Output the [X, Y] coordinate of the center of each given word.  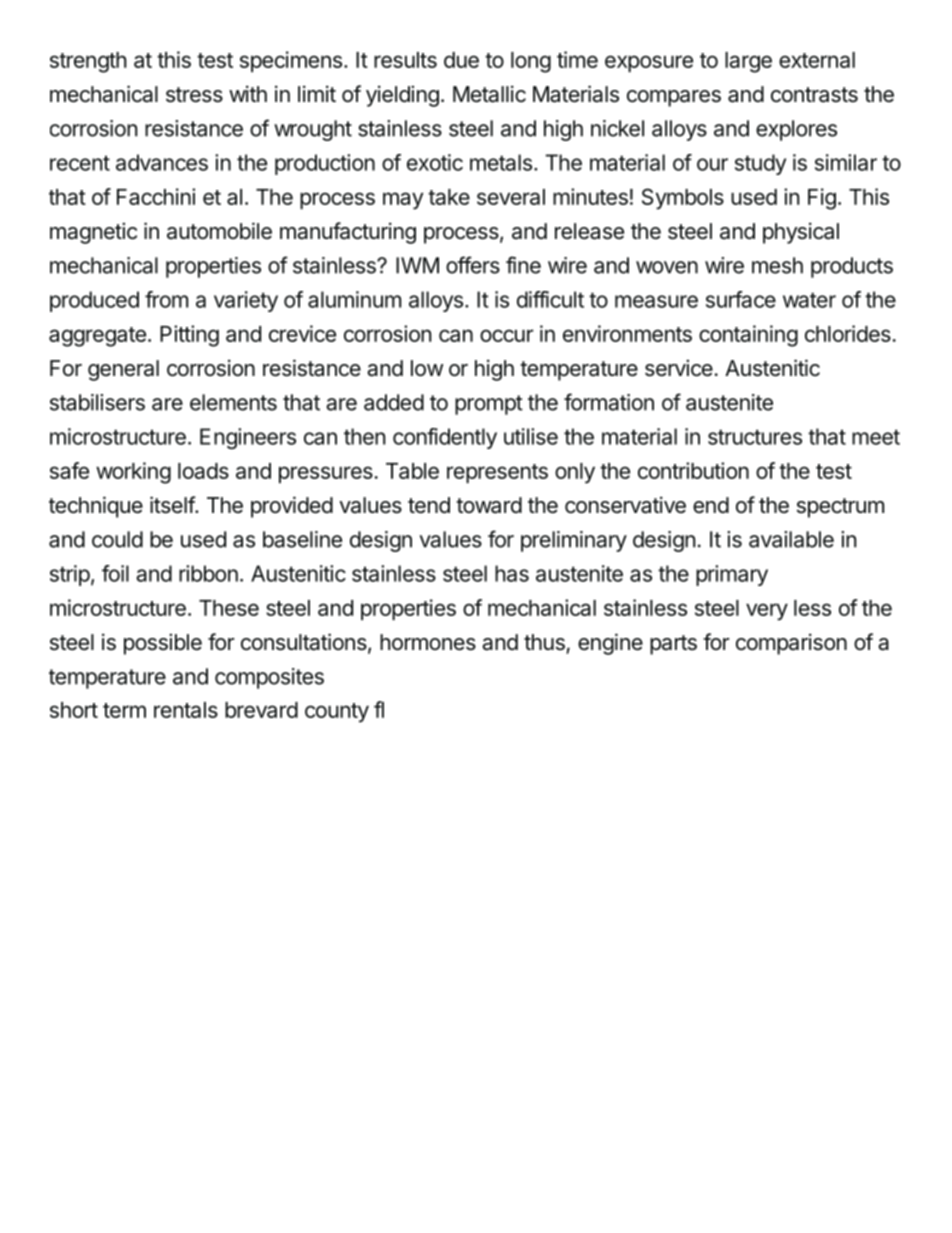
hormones [428, 642]
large [748, 62]
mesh [777, 265]
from [166, 299]
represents [497, 474]
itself [173, 505]
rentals [186, 710]
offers [473, 265]
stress [194, 95]
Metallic [489, 94]
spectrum [840, 508]
